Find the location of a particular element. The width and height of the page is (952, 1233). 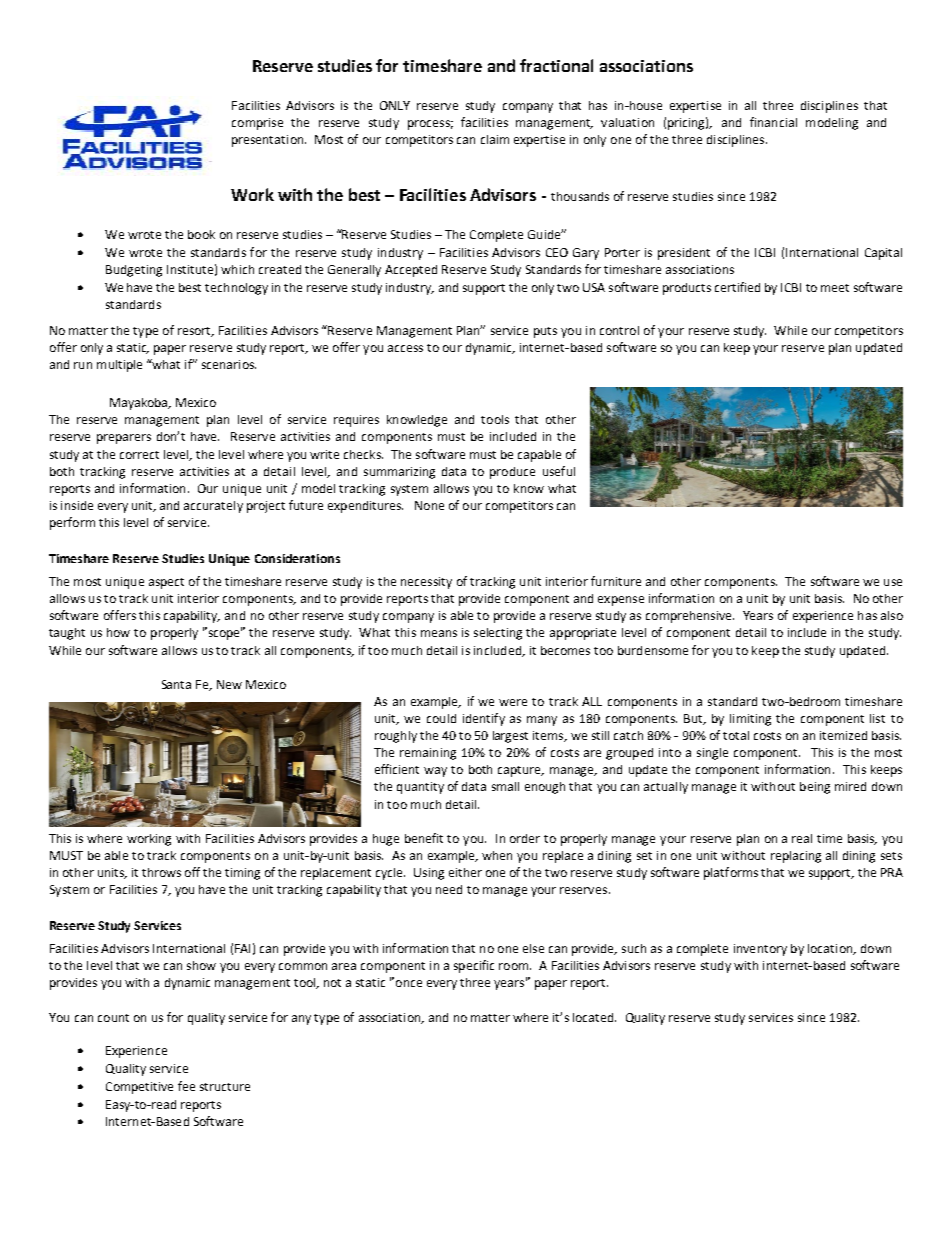

Accepted is located at coordinates (411, 271).
